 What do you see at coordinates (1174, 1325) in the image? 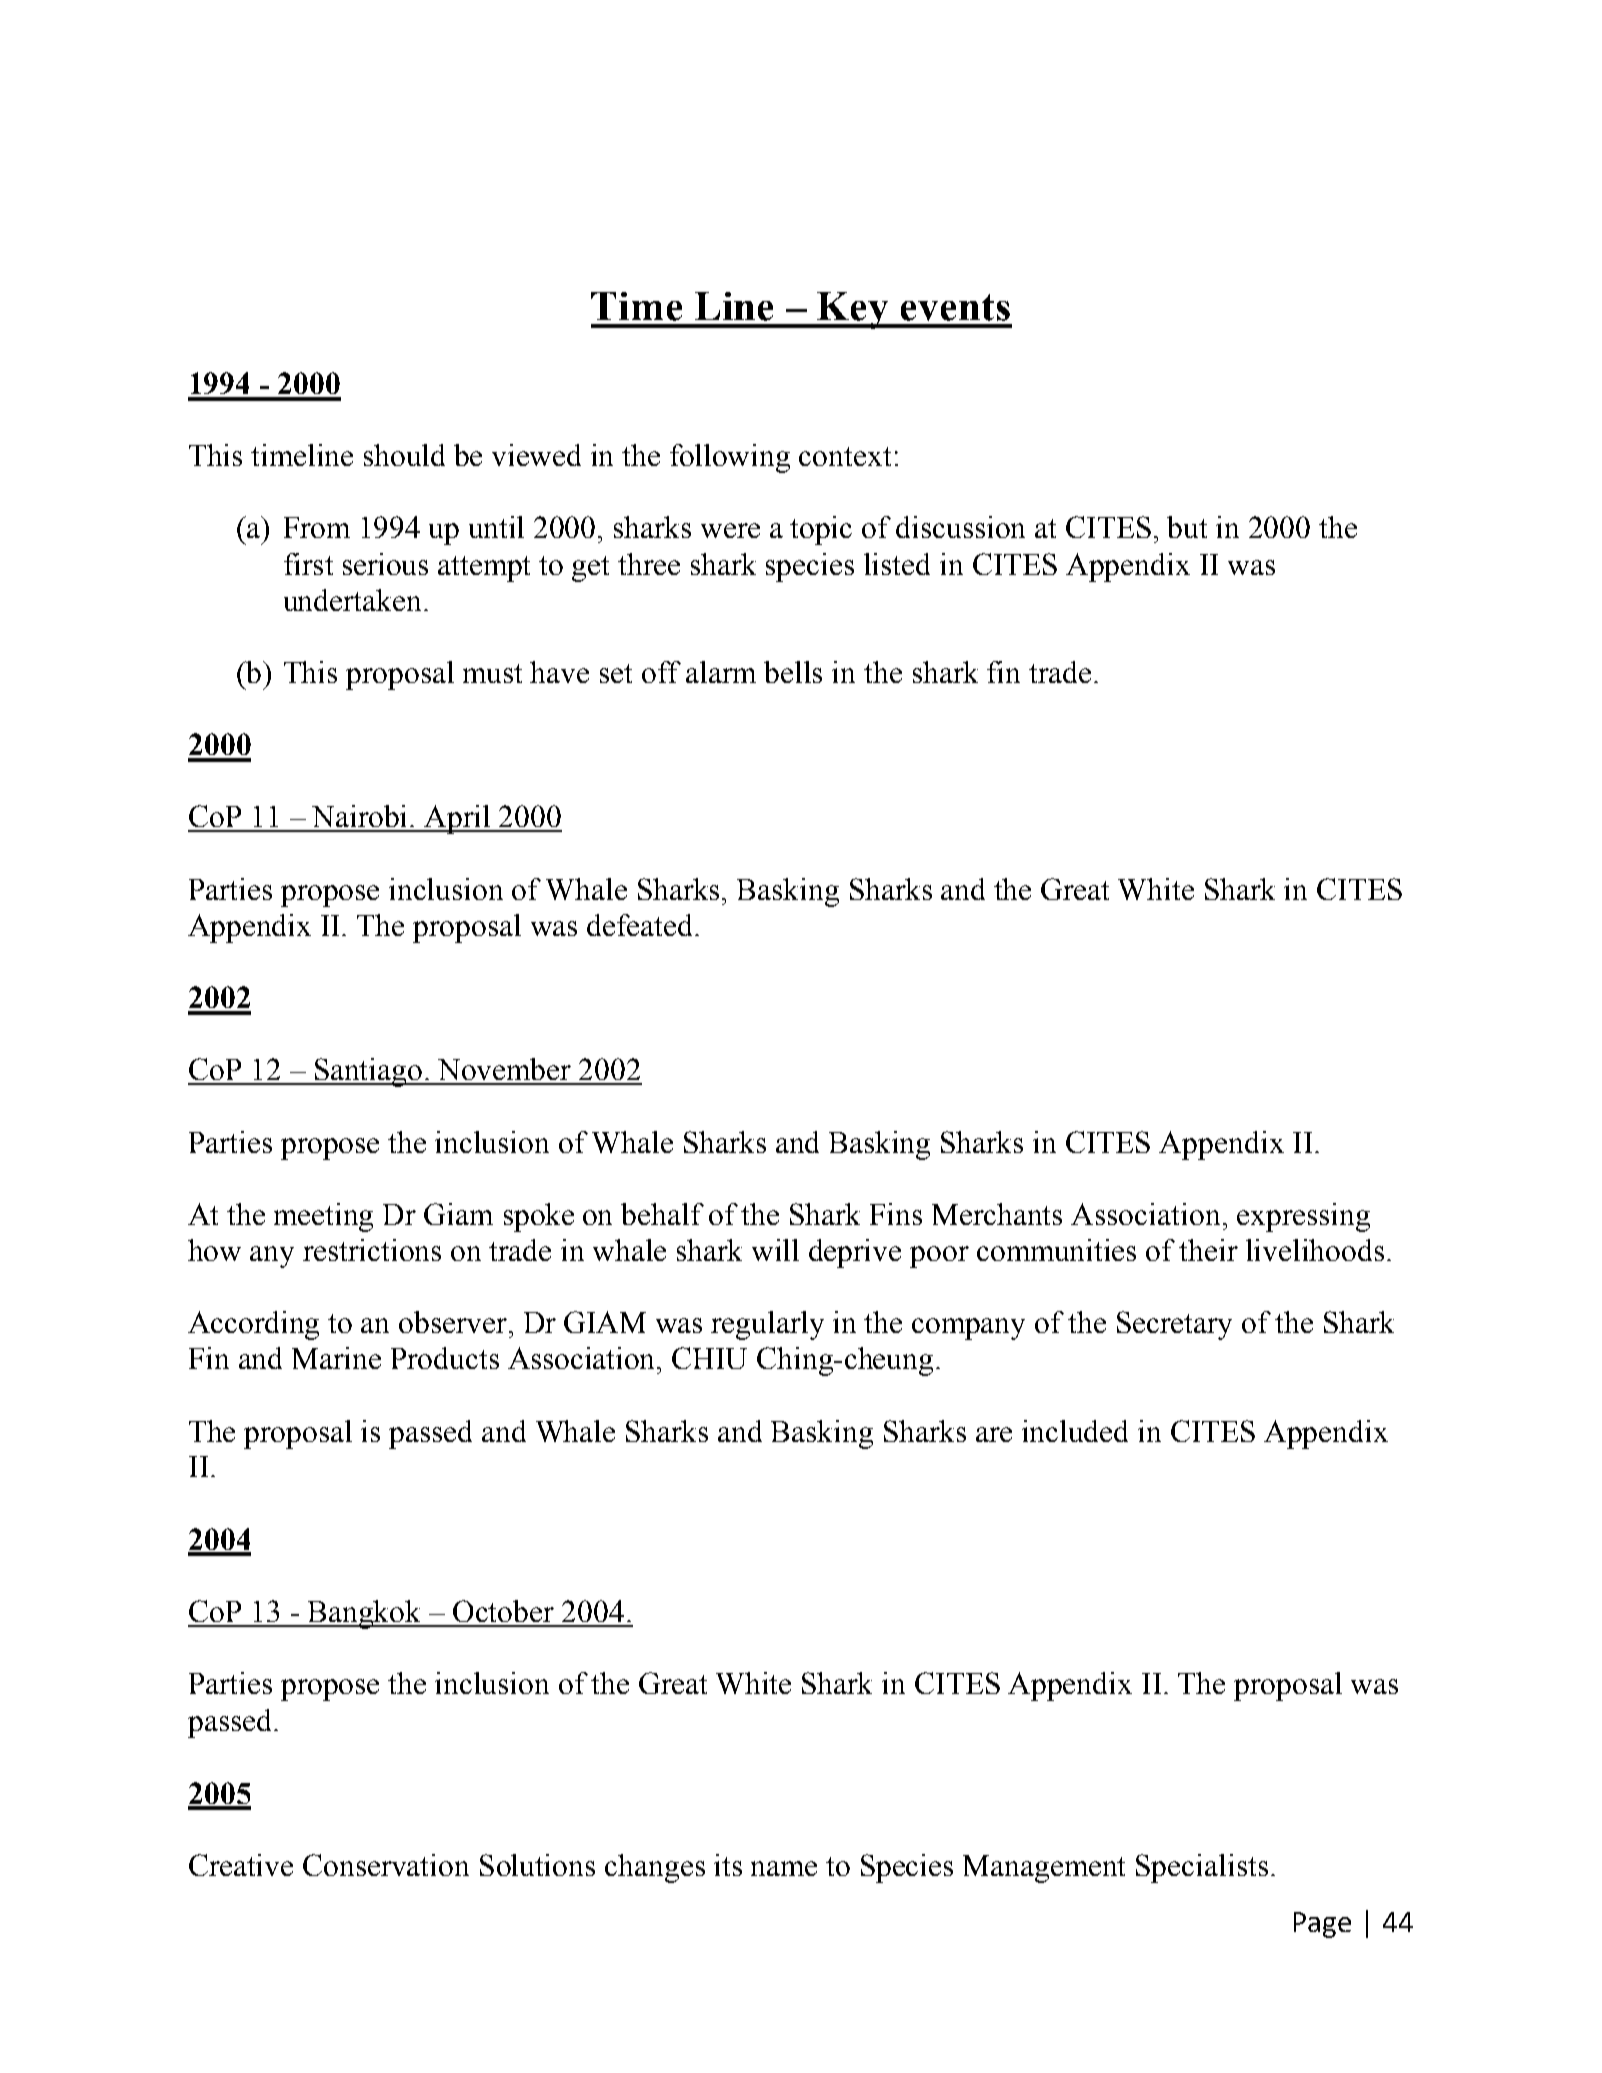
I see `Secretary` at bounding box center [1174, 1325].
